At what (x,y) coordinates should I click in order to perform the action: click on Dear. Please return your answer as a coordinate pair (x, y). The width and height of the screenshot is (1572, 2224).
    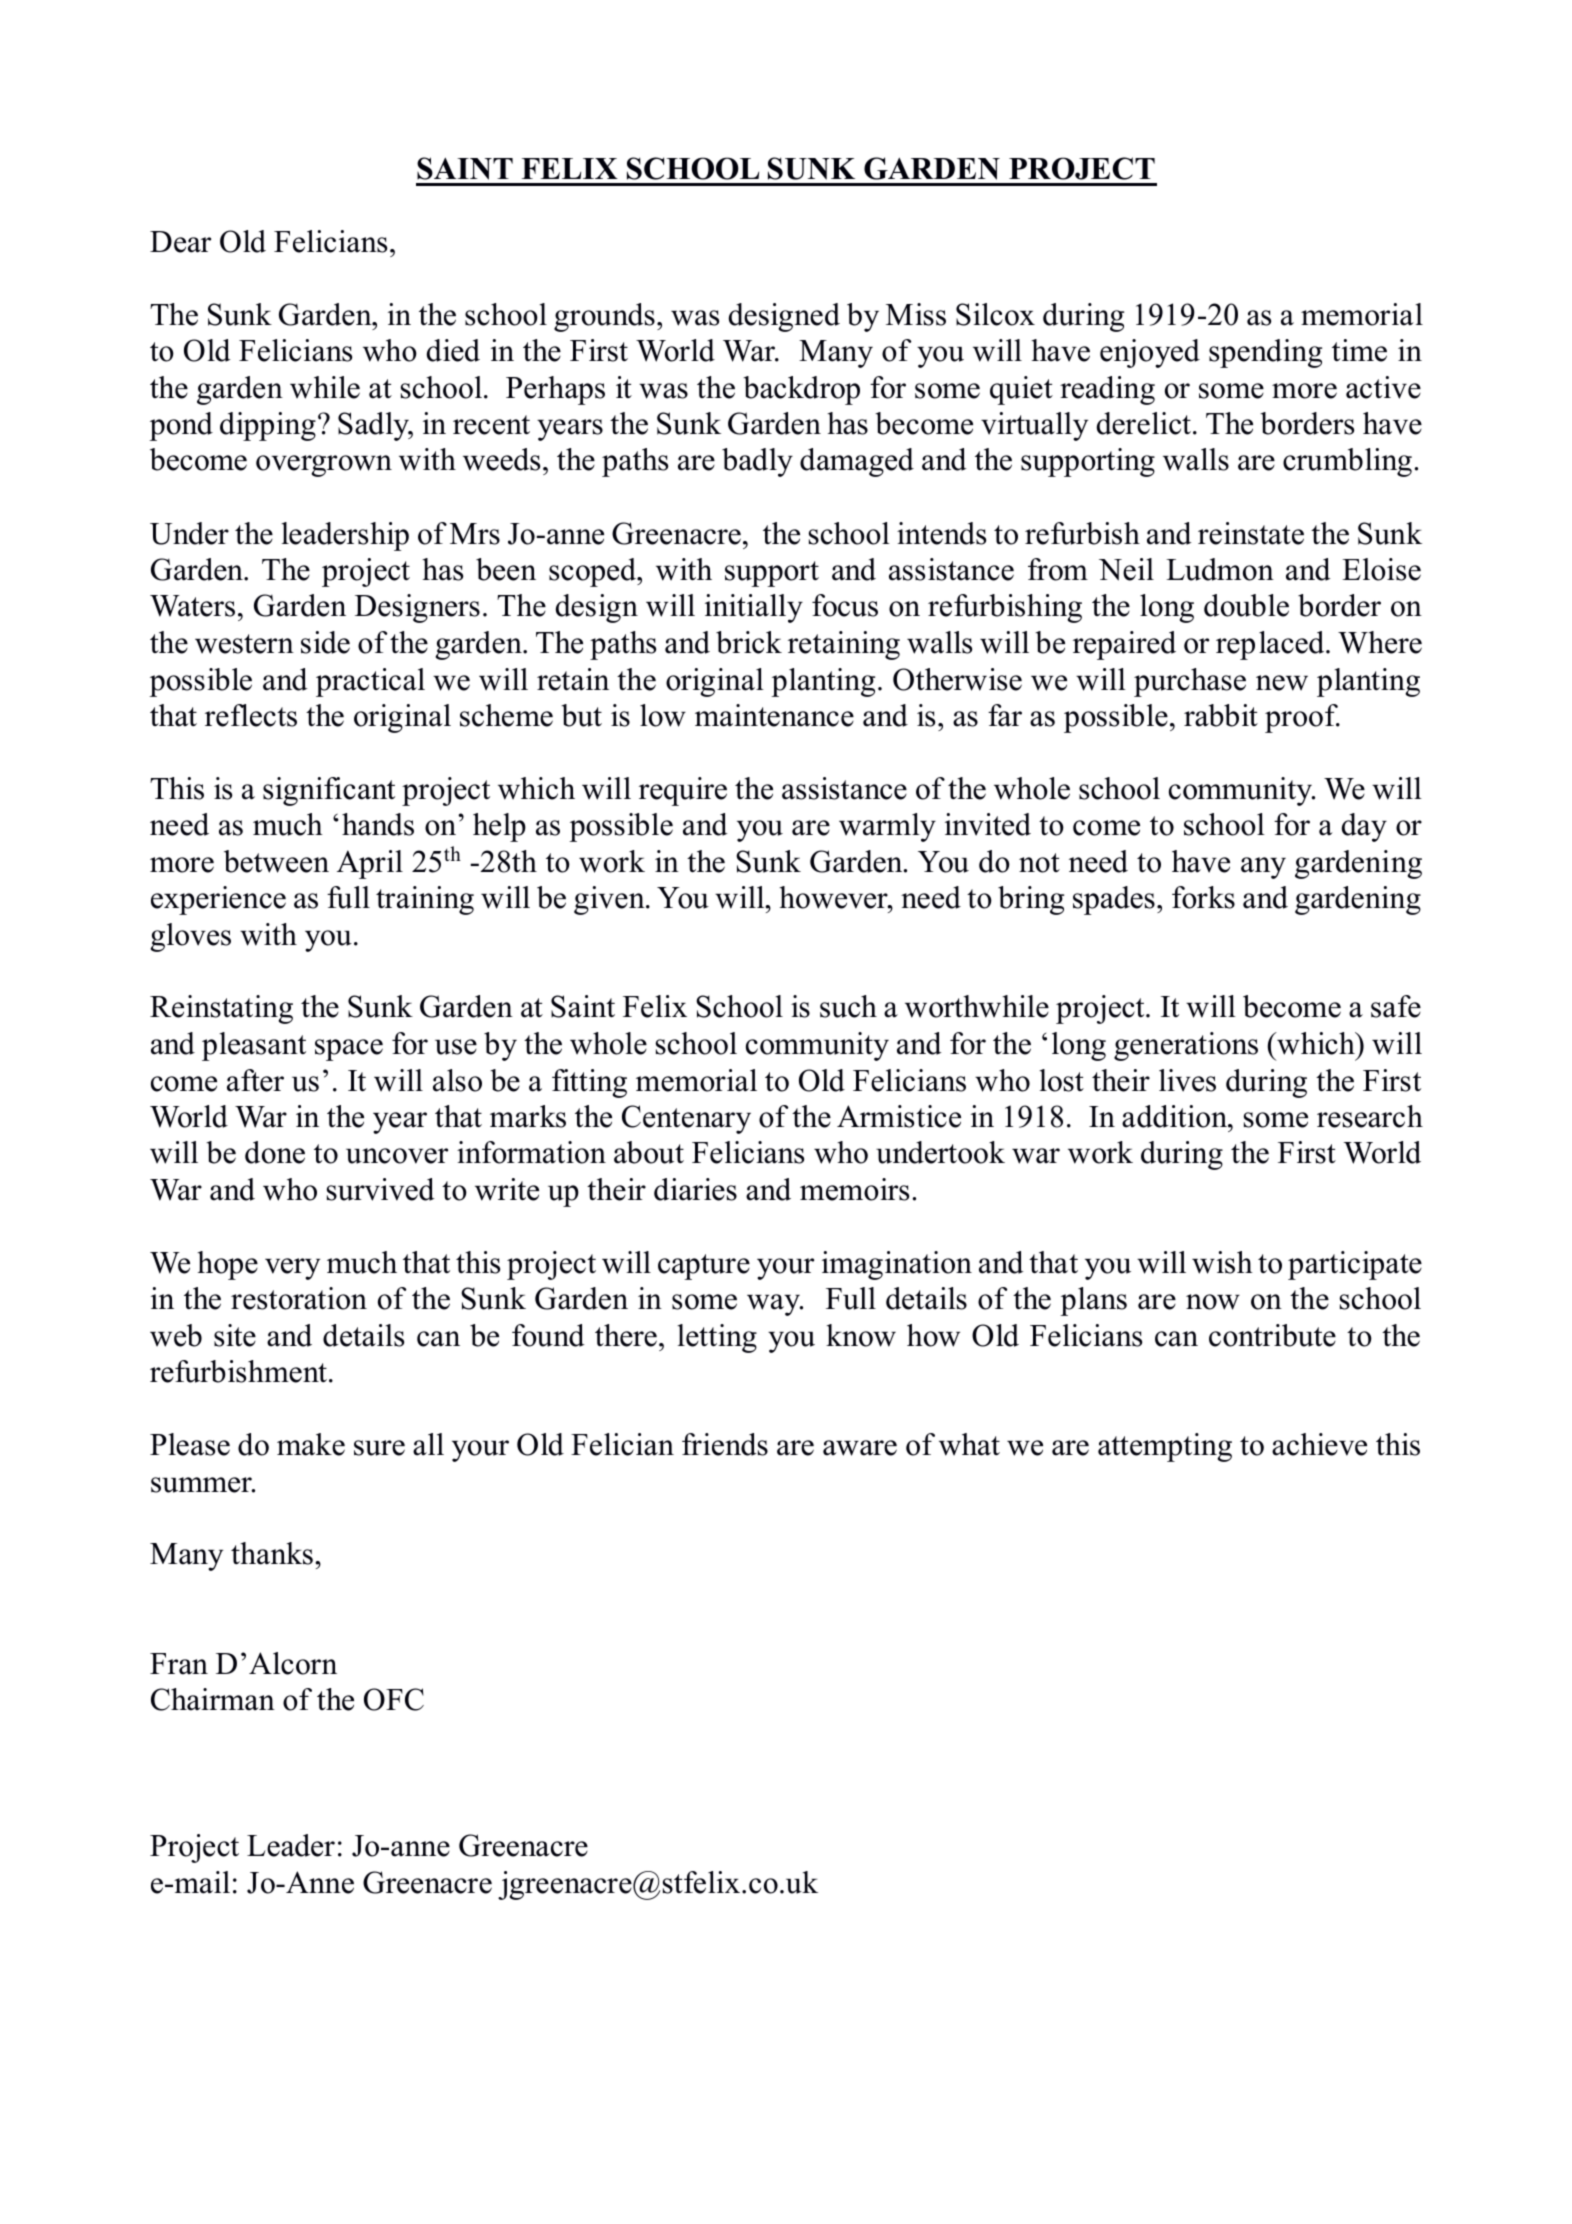
    Looking at the image, I should click on (180, 242).
